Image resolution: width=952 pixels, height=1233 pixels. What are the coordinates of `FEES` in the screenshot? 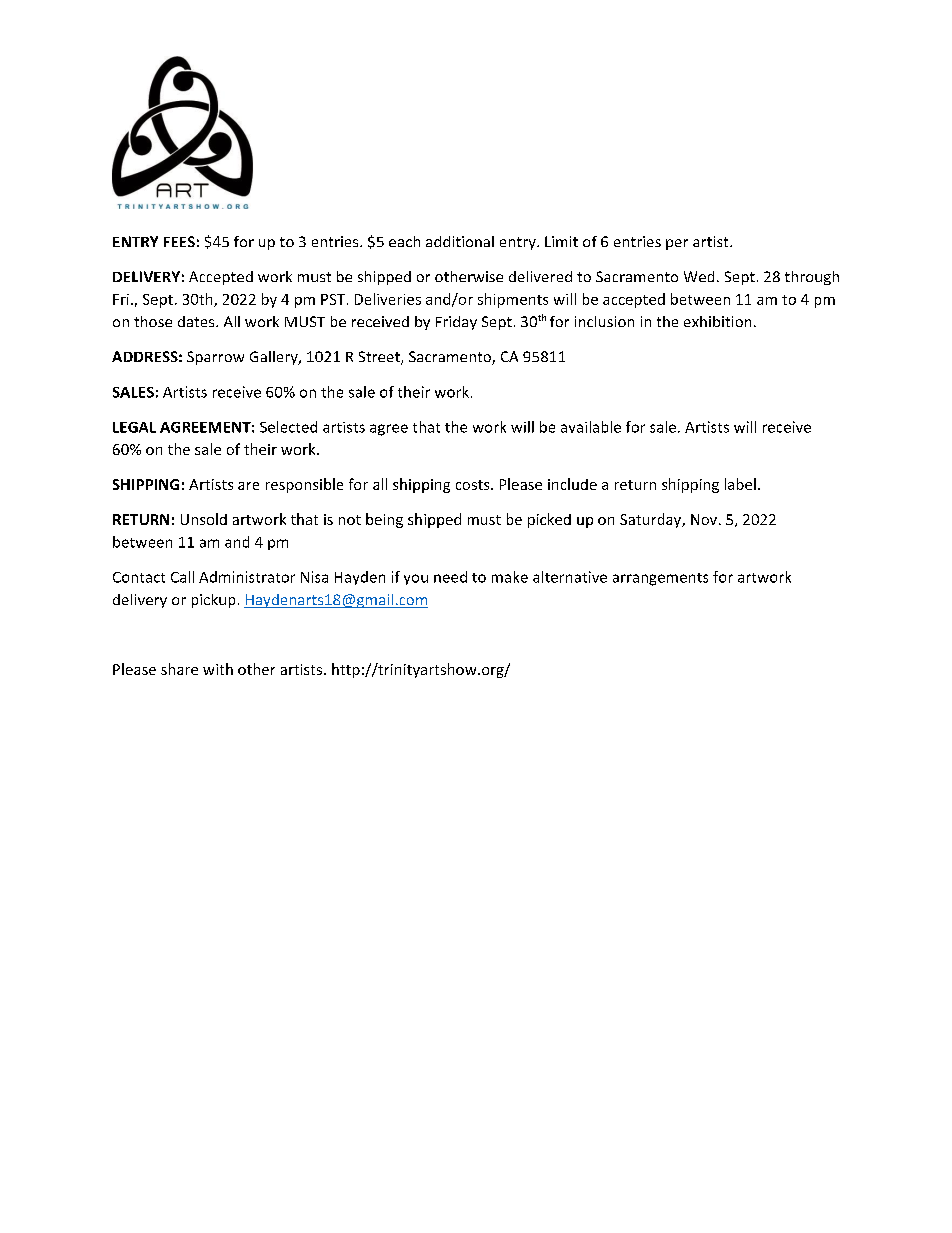 It's located at (179, 241).
